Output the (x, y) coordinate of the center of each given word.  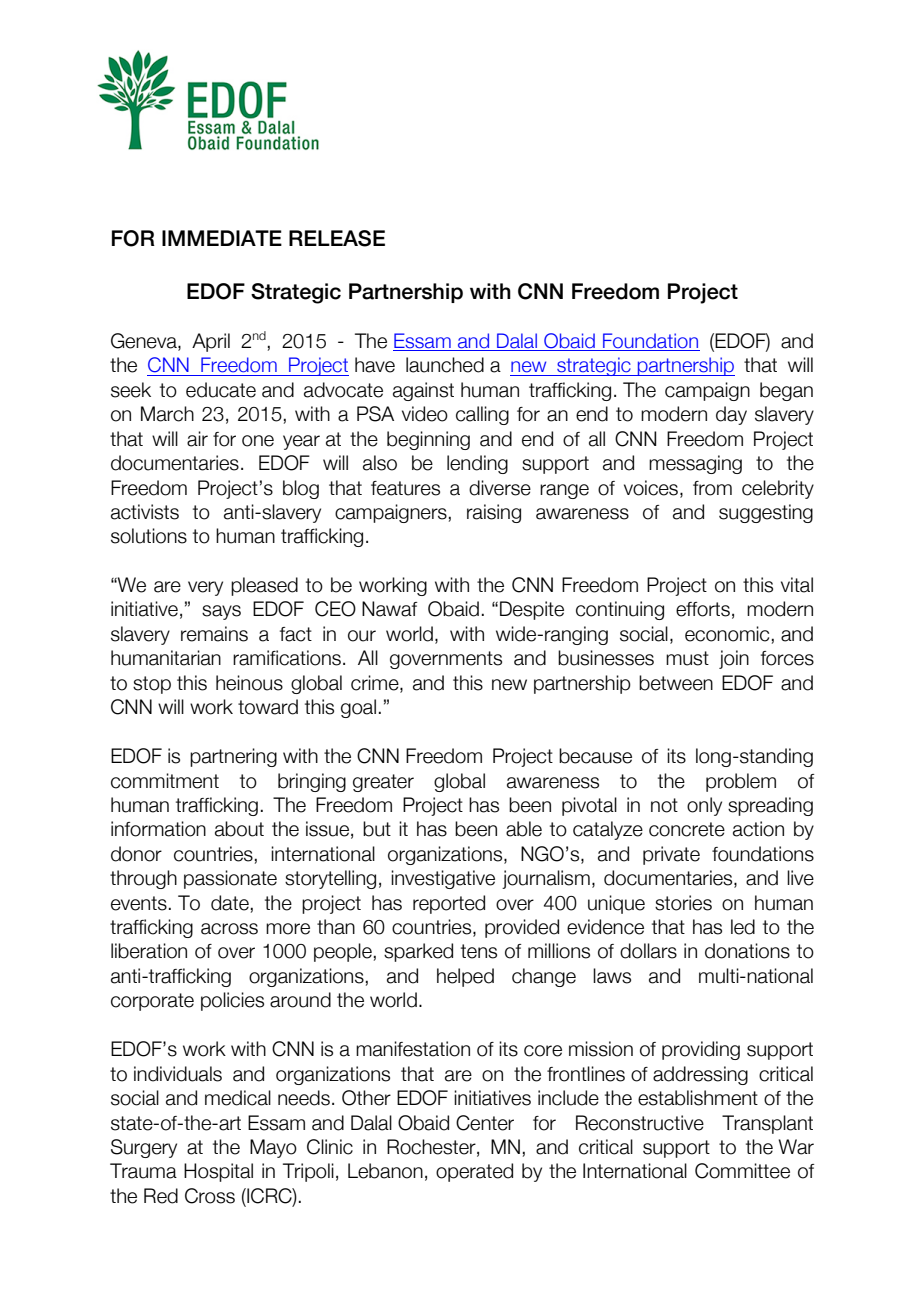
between (676, 683)
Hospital (218, 1172)
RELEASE (337, 238)
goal (358, 708)
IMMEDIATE (222, 238)
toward (268, 707)
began (786, 391)
